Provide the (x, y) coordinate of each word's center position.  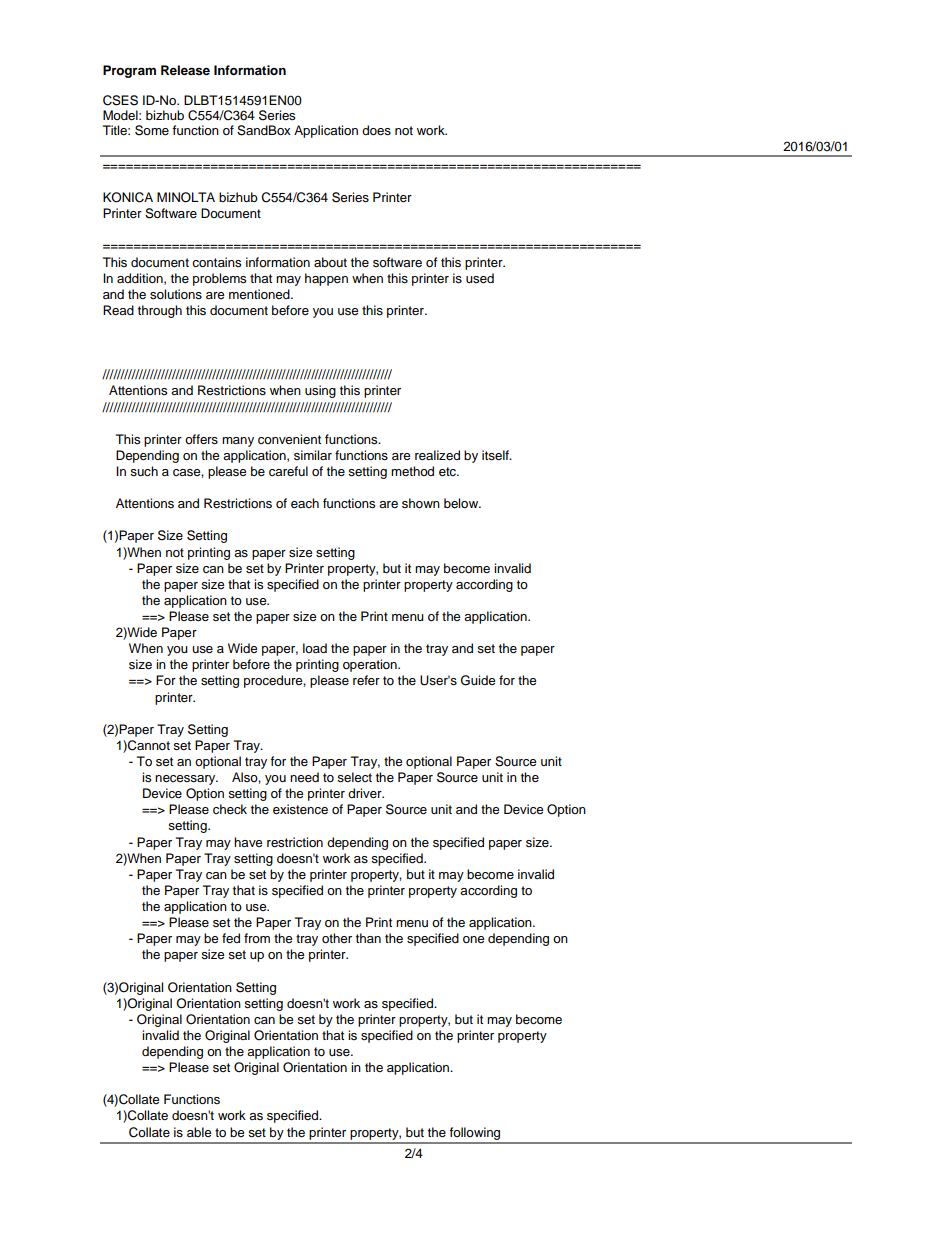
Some (152, 130)
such (144, 471)
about (330, 262)
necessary (186, 780)
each (305, 503)
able (199, 1132)
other (337, 938)
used (480, 278)
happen (326, 279)
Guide (478, 680)
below (462, 503)
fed (231, 938)
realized (437, 455)
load (315, 648)
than (368, 938)
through (160, 311)
